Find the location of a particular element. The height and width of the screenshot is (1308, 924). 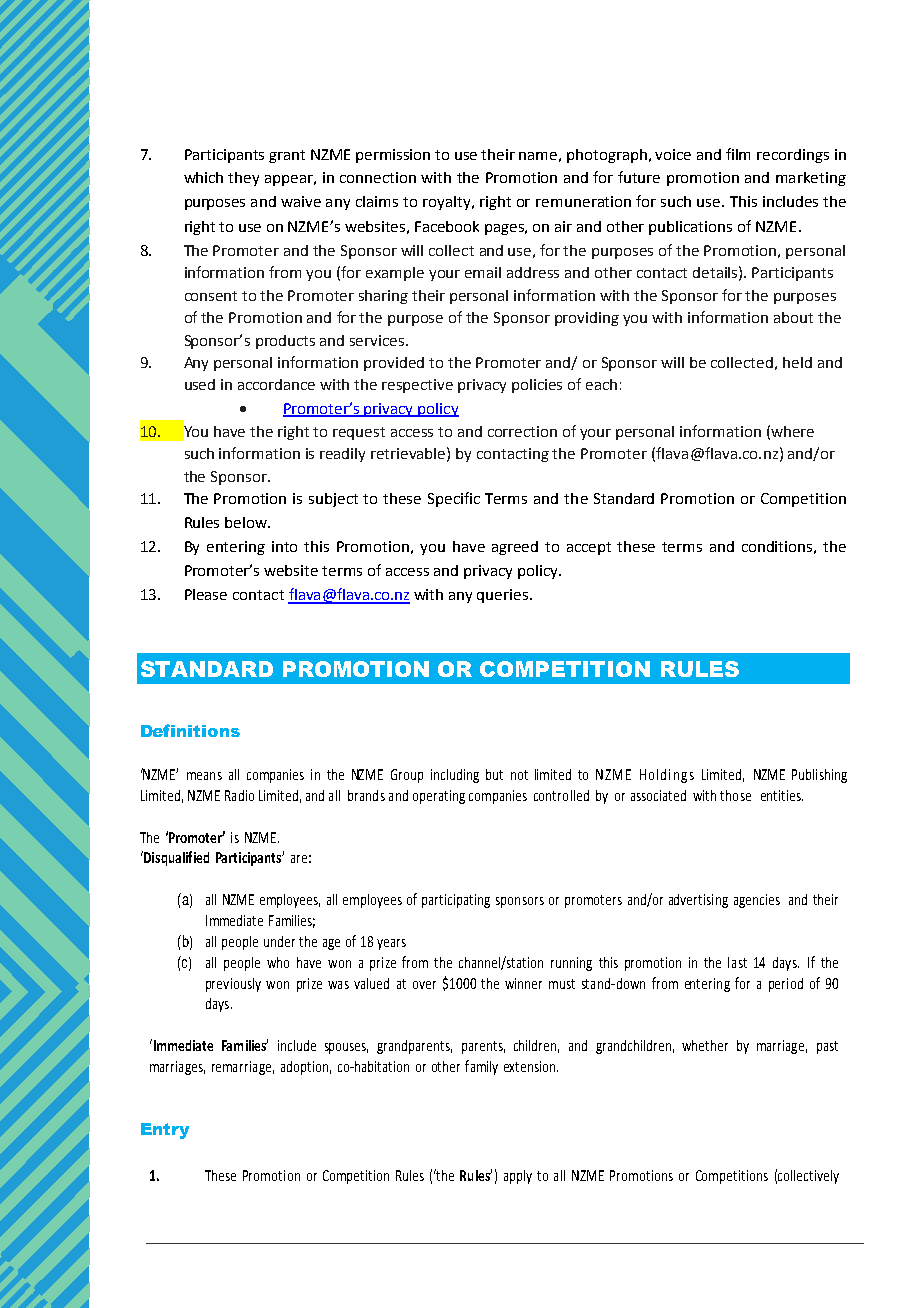

Specific is located at coordinates (454, 499).
